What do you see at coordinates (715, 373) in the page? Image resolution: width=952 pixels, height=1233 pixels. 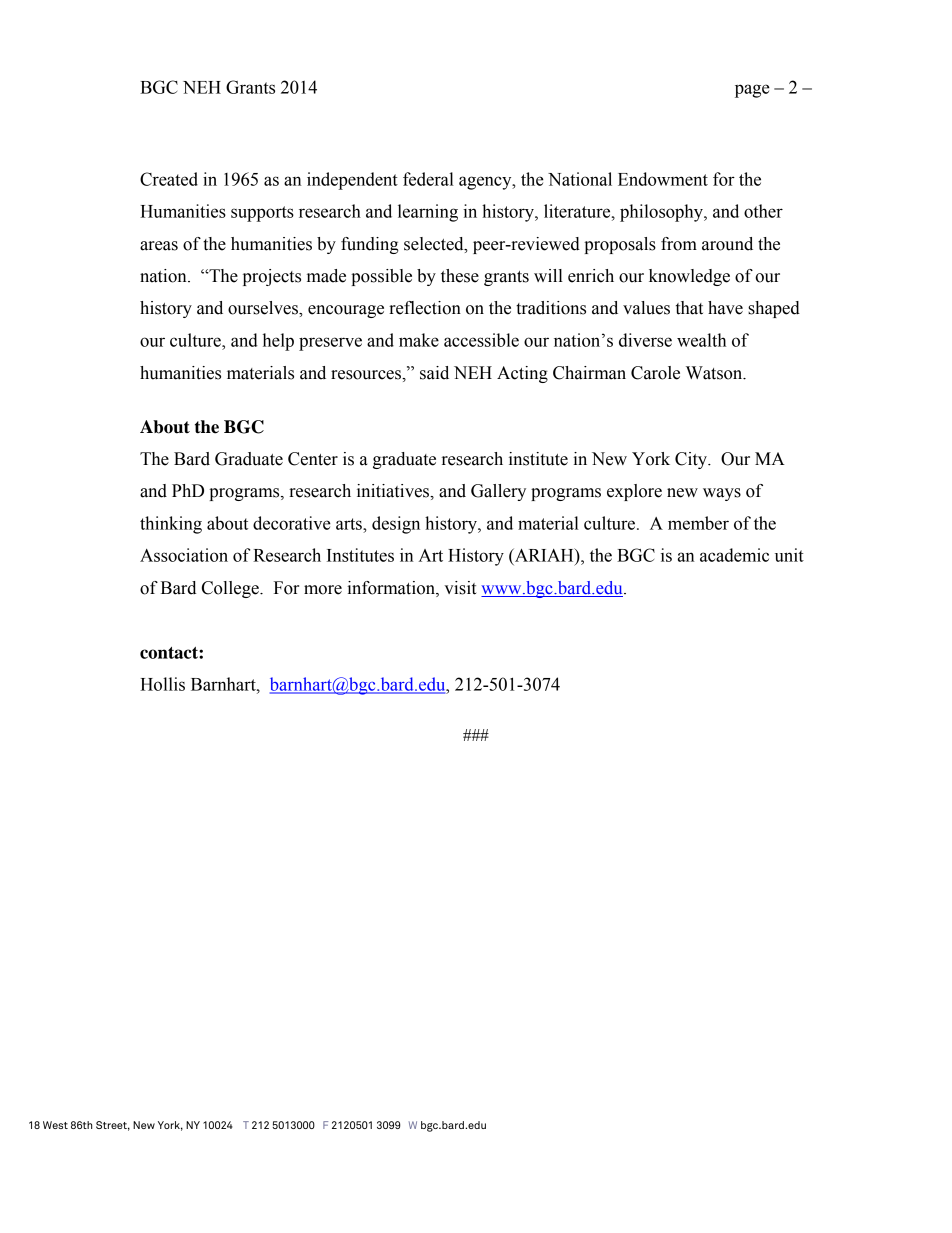 I see `Watson` at bounding box center [715, 373].
